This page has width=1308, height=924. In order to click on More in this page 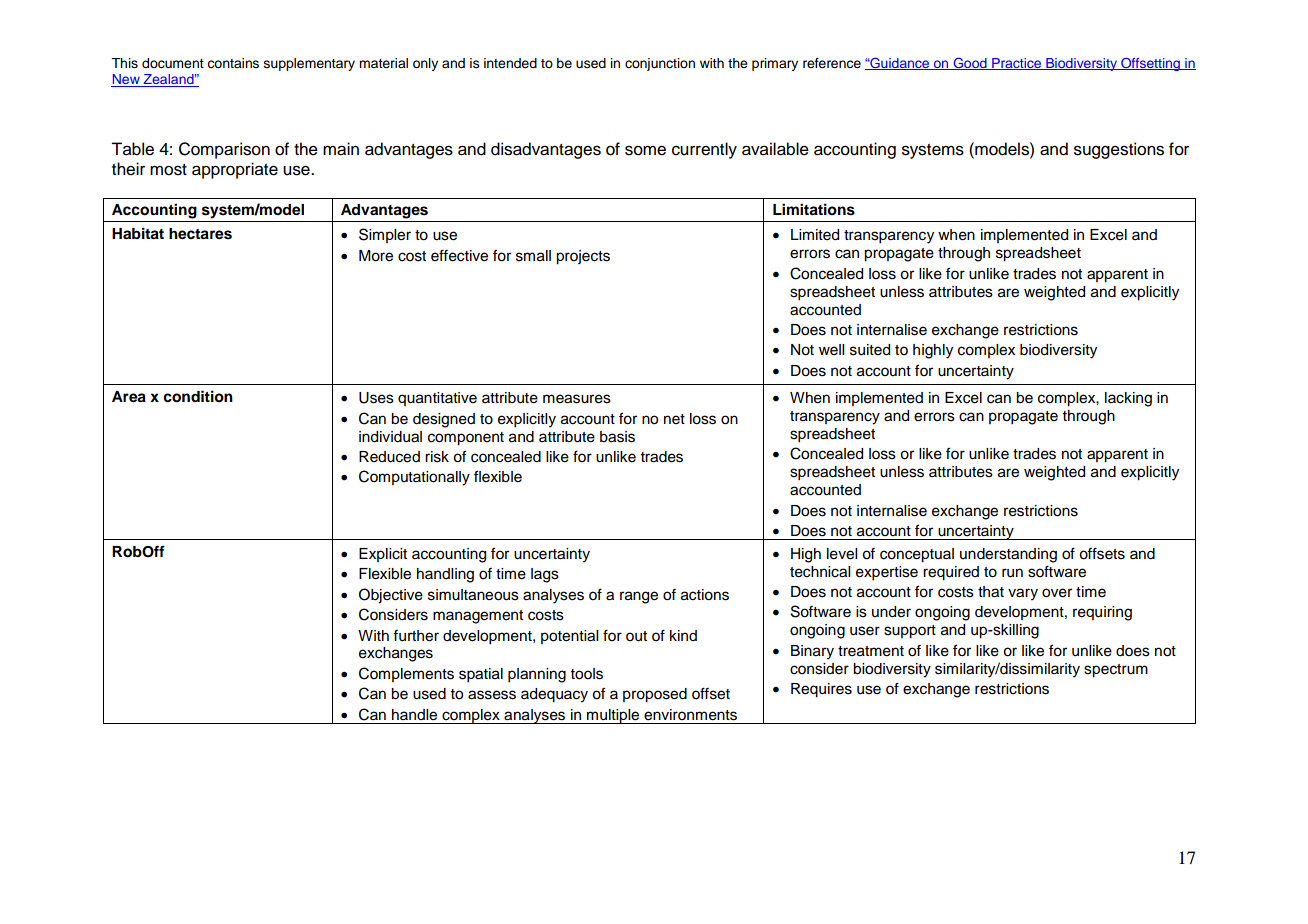, I will do `click(376, 256)`.
